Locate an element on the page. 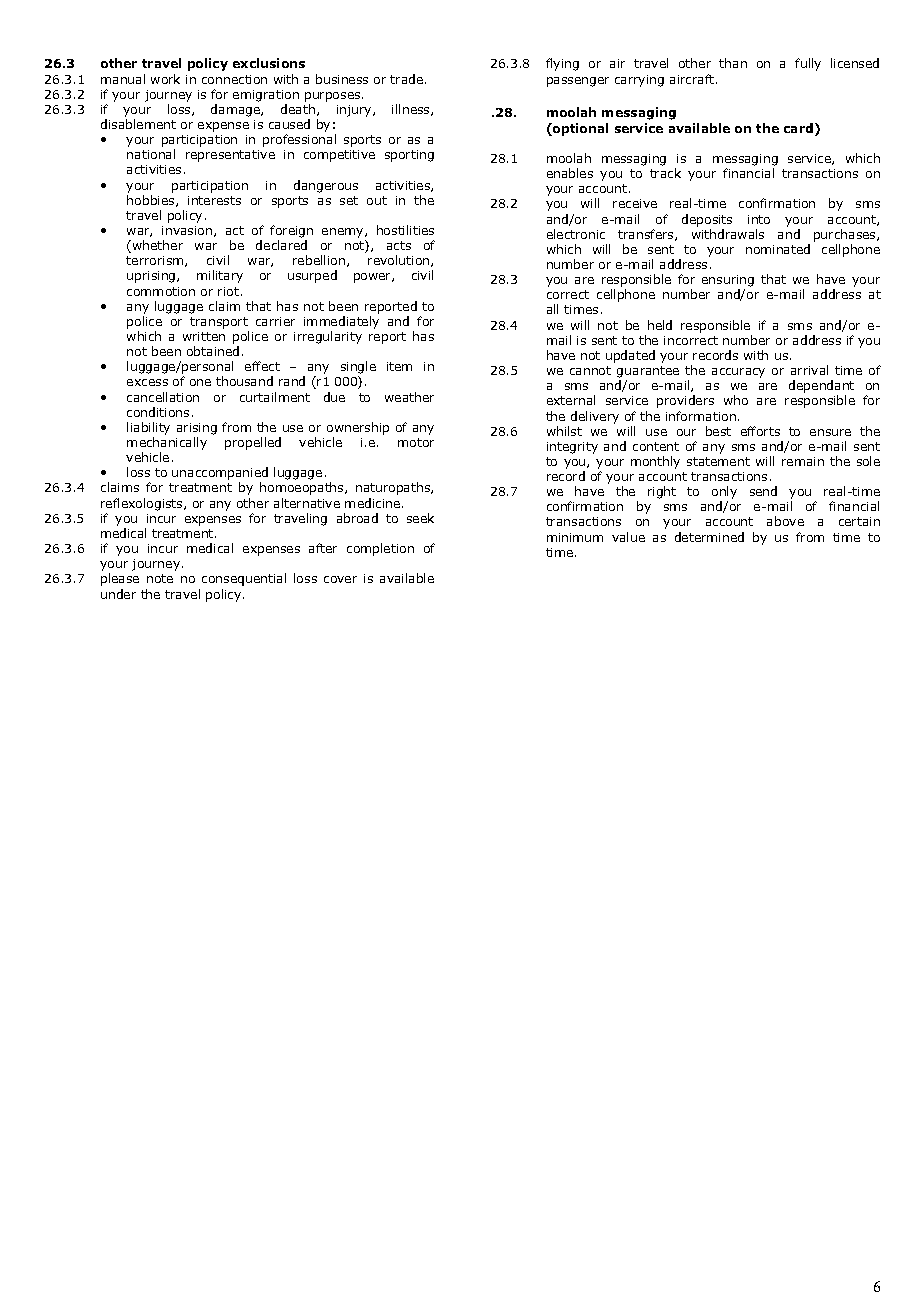 This image has width=924, height=1308. transport is located at coordinates (219, 323).
